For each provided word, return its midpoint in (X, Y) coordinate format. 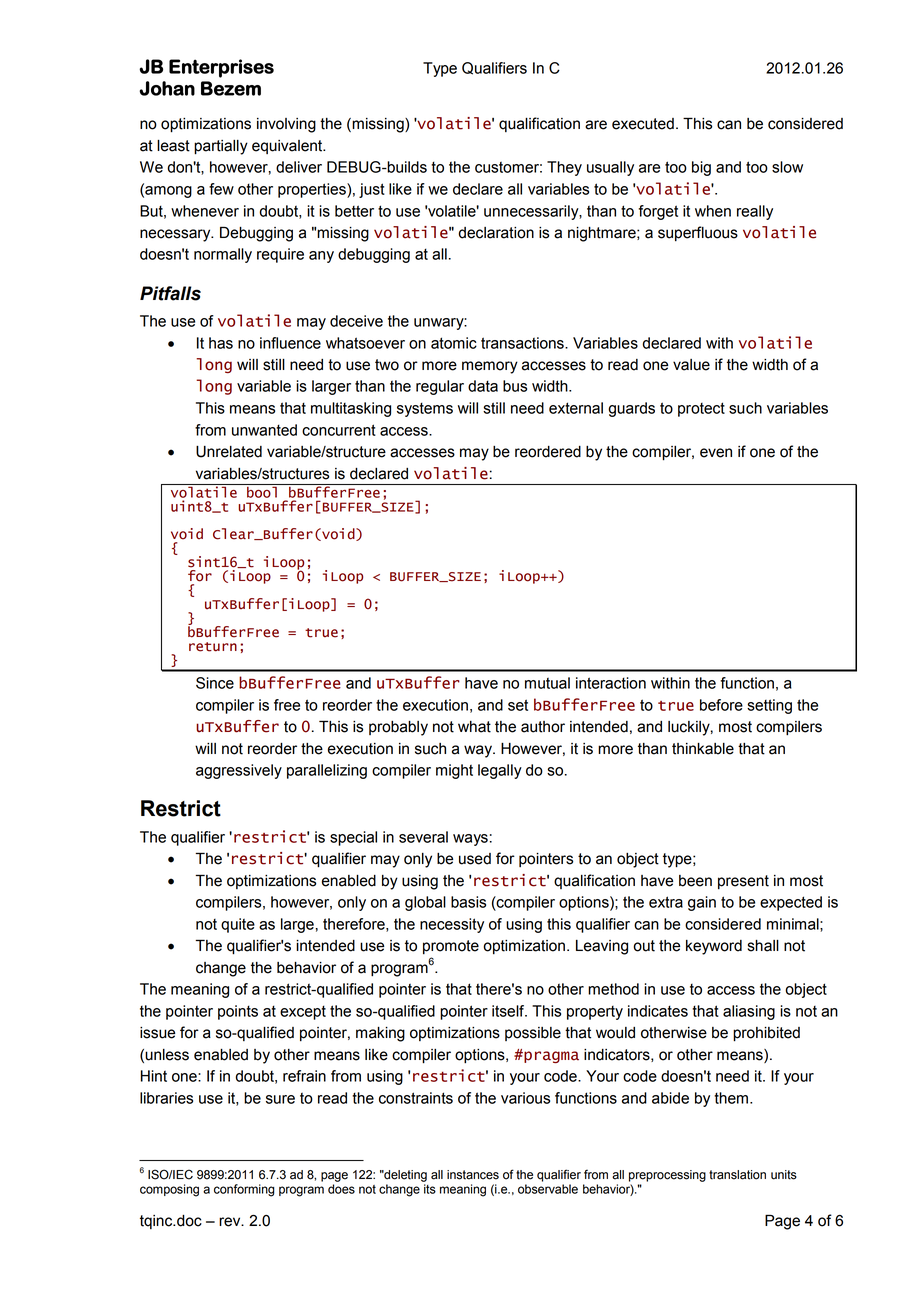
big (701, 168)
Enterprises (221, 68)
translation (737, 1175)
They (564, 168)
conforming (244, 1190)
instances (473, 1175)
